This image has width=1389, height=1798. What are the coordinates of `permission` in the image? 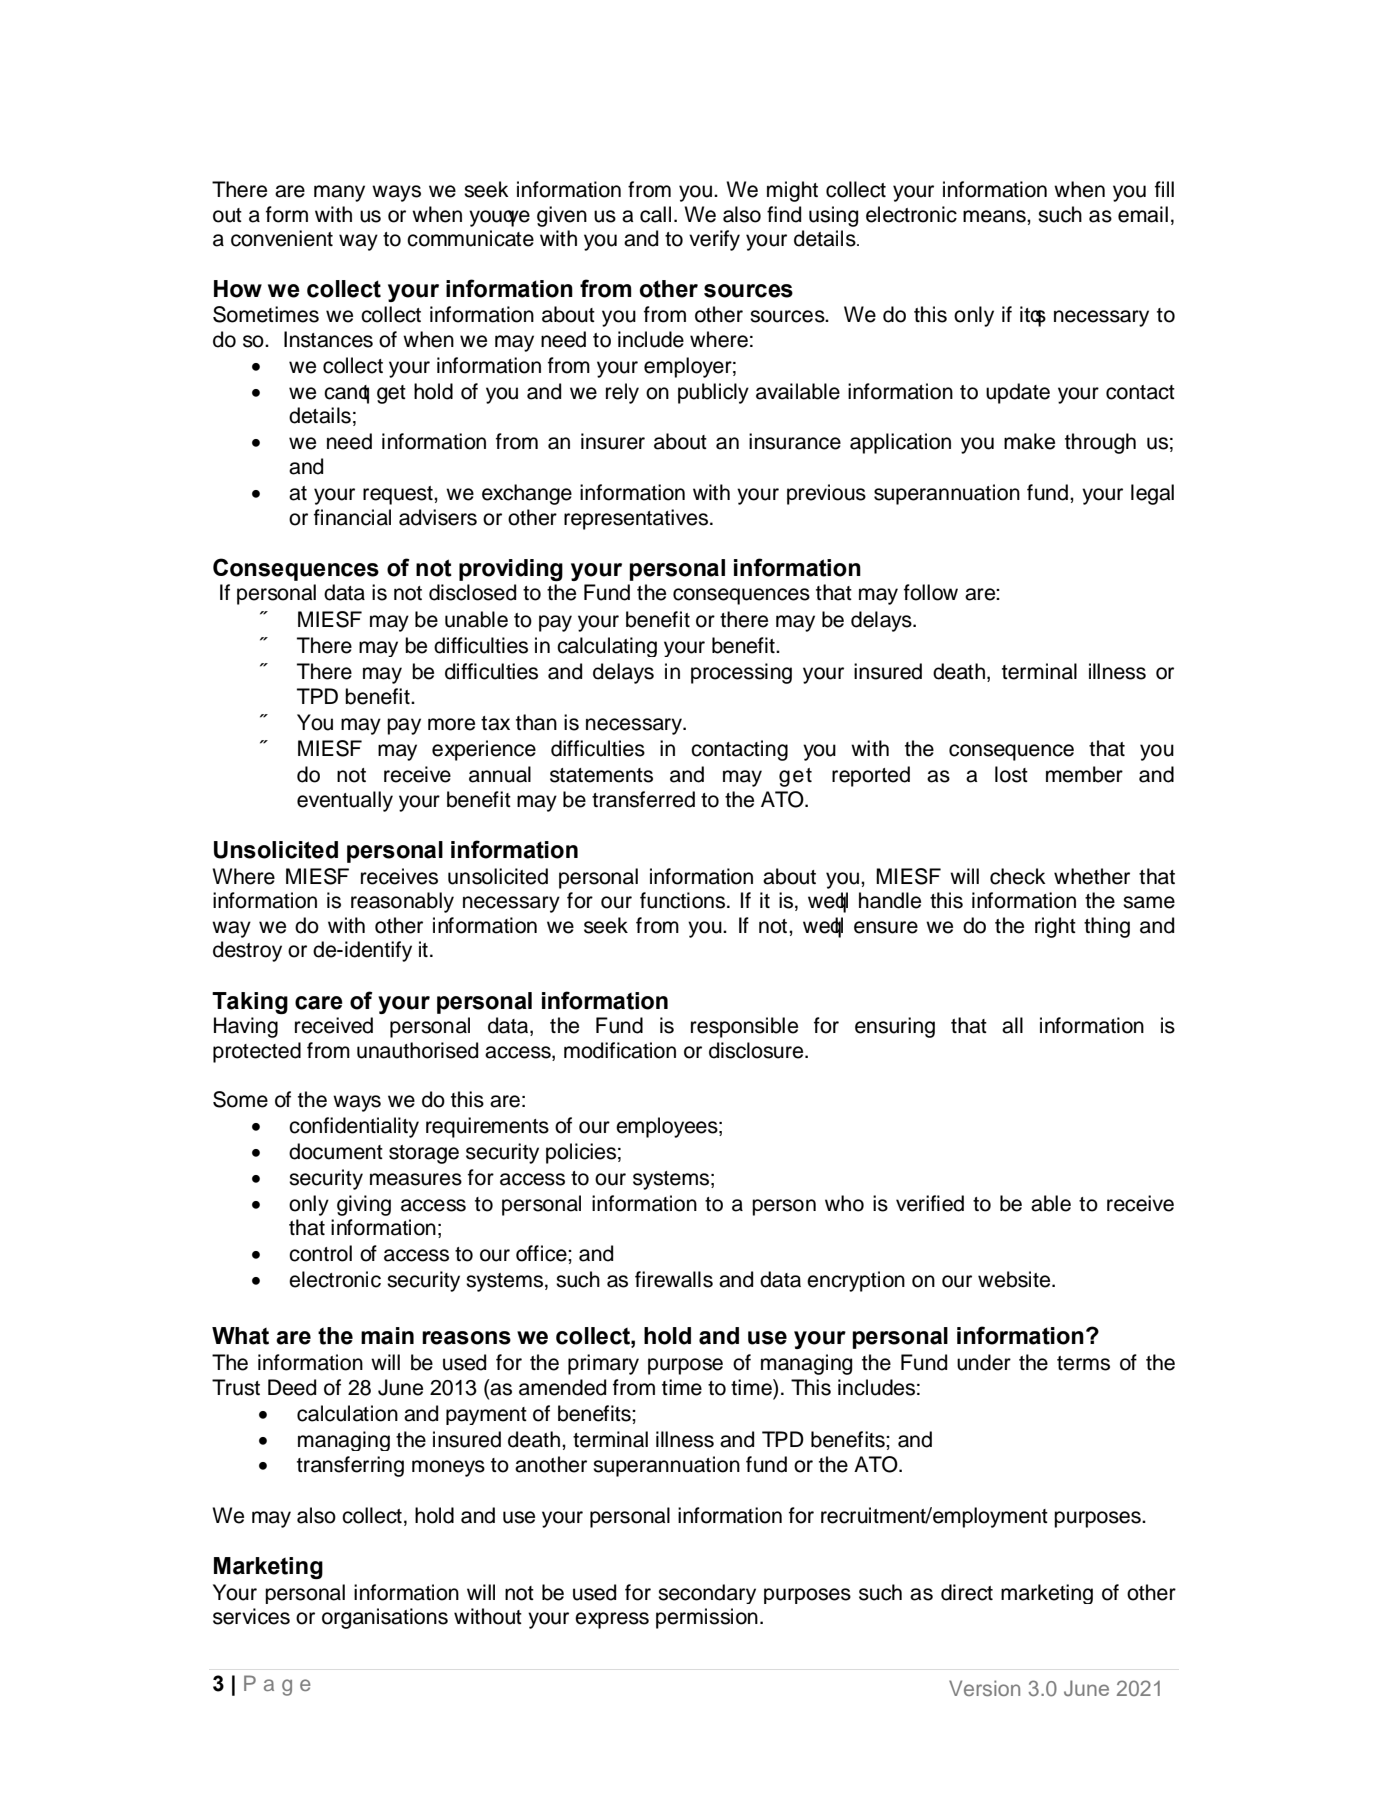 It's located at (707, 1618).
